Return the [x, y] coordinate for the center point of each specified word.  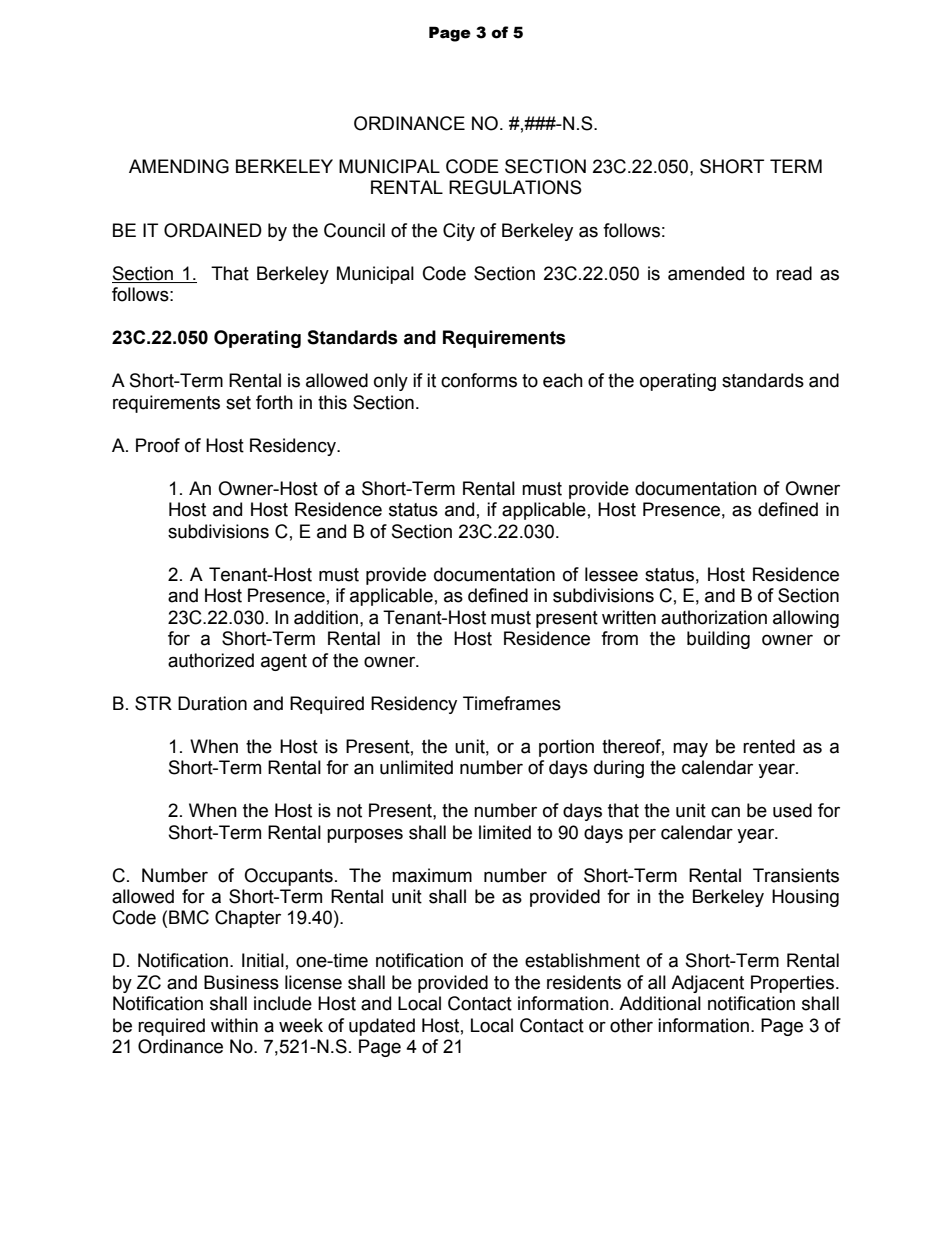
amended [706, 273]
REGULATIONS [515, 187]
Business [241, 982]
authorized [211, 660]
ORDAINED [213, 230]
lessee [611, 574]
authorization [714, 617]
